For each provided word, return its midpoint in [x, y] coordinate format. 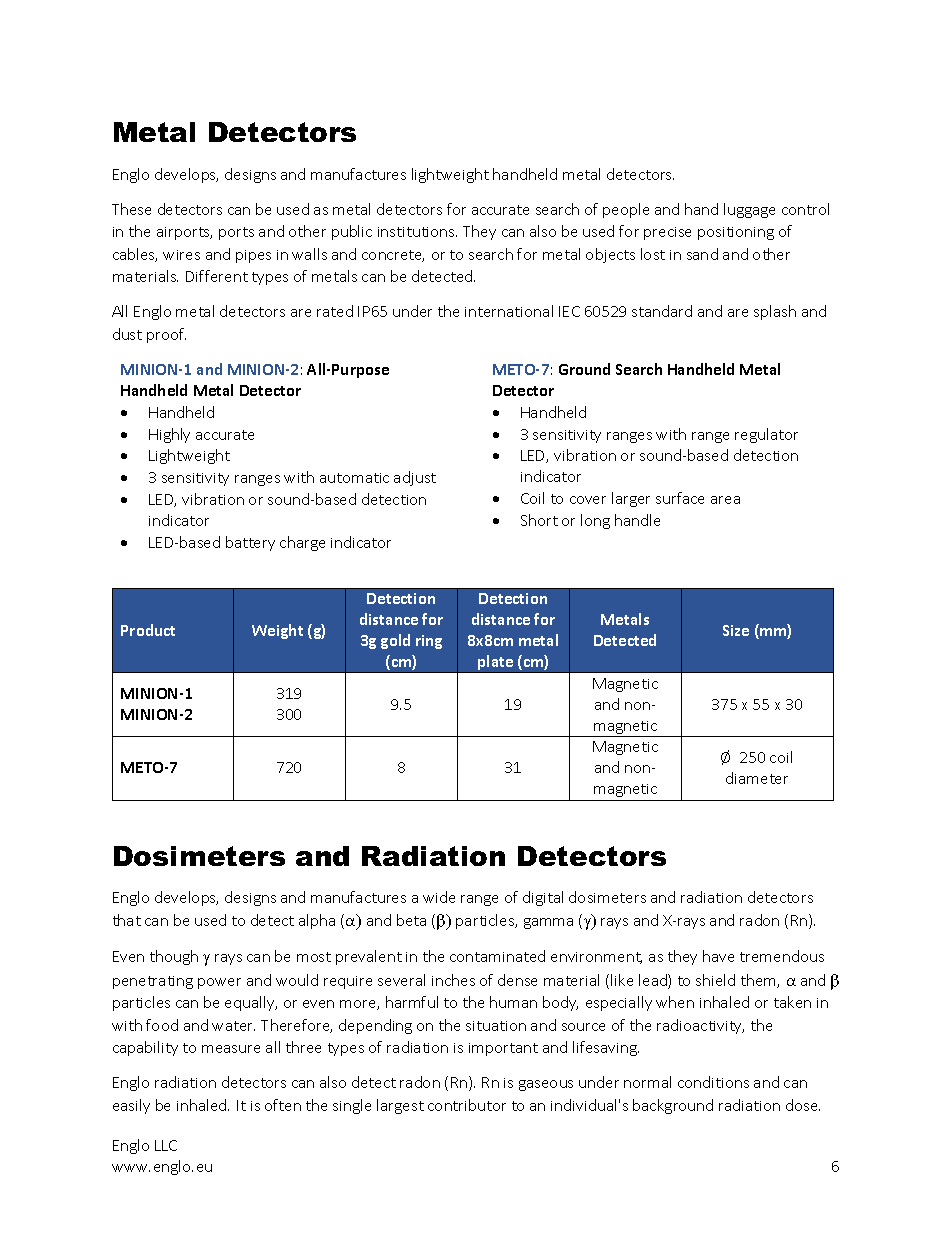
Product [148, 630]
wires [181, 255]
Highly [169, 435]
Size [736, 630]
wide [439, 897]
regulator [766, 435]
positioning [736, 233]
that [127, 920]
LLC [166, 1145]
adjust [415, 478]
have [718, 956]
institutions [417, 232]
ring [429, 642]
